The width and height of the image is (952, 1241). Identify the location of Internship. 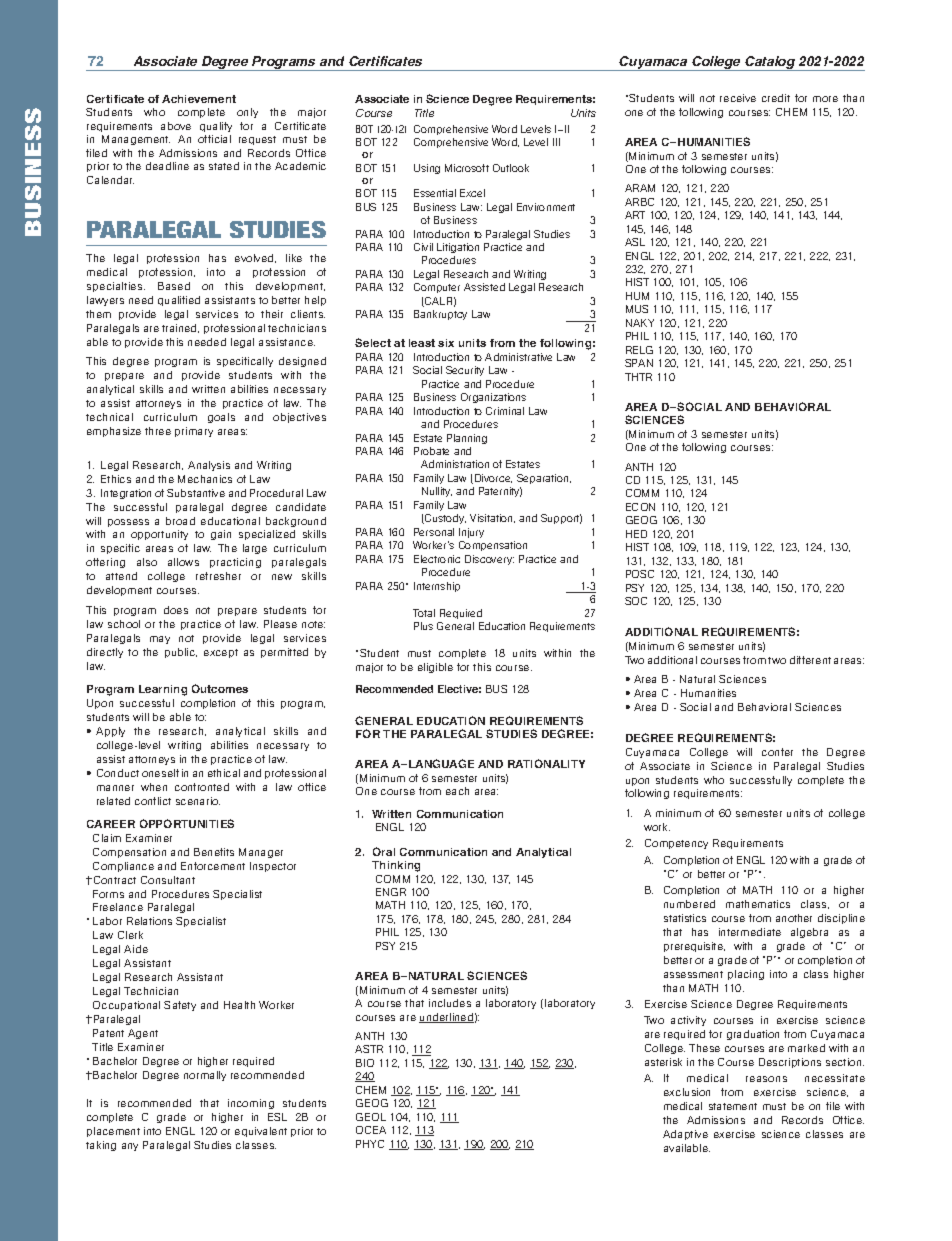
(437, 587).
